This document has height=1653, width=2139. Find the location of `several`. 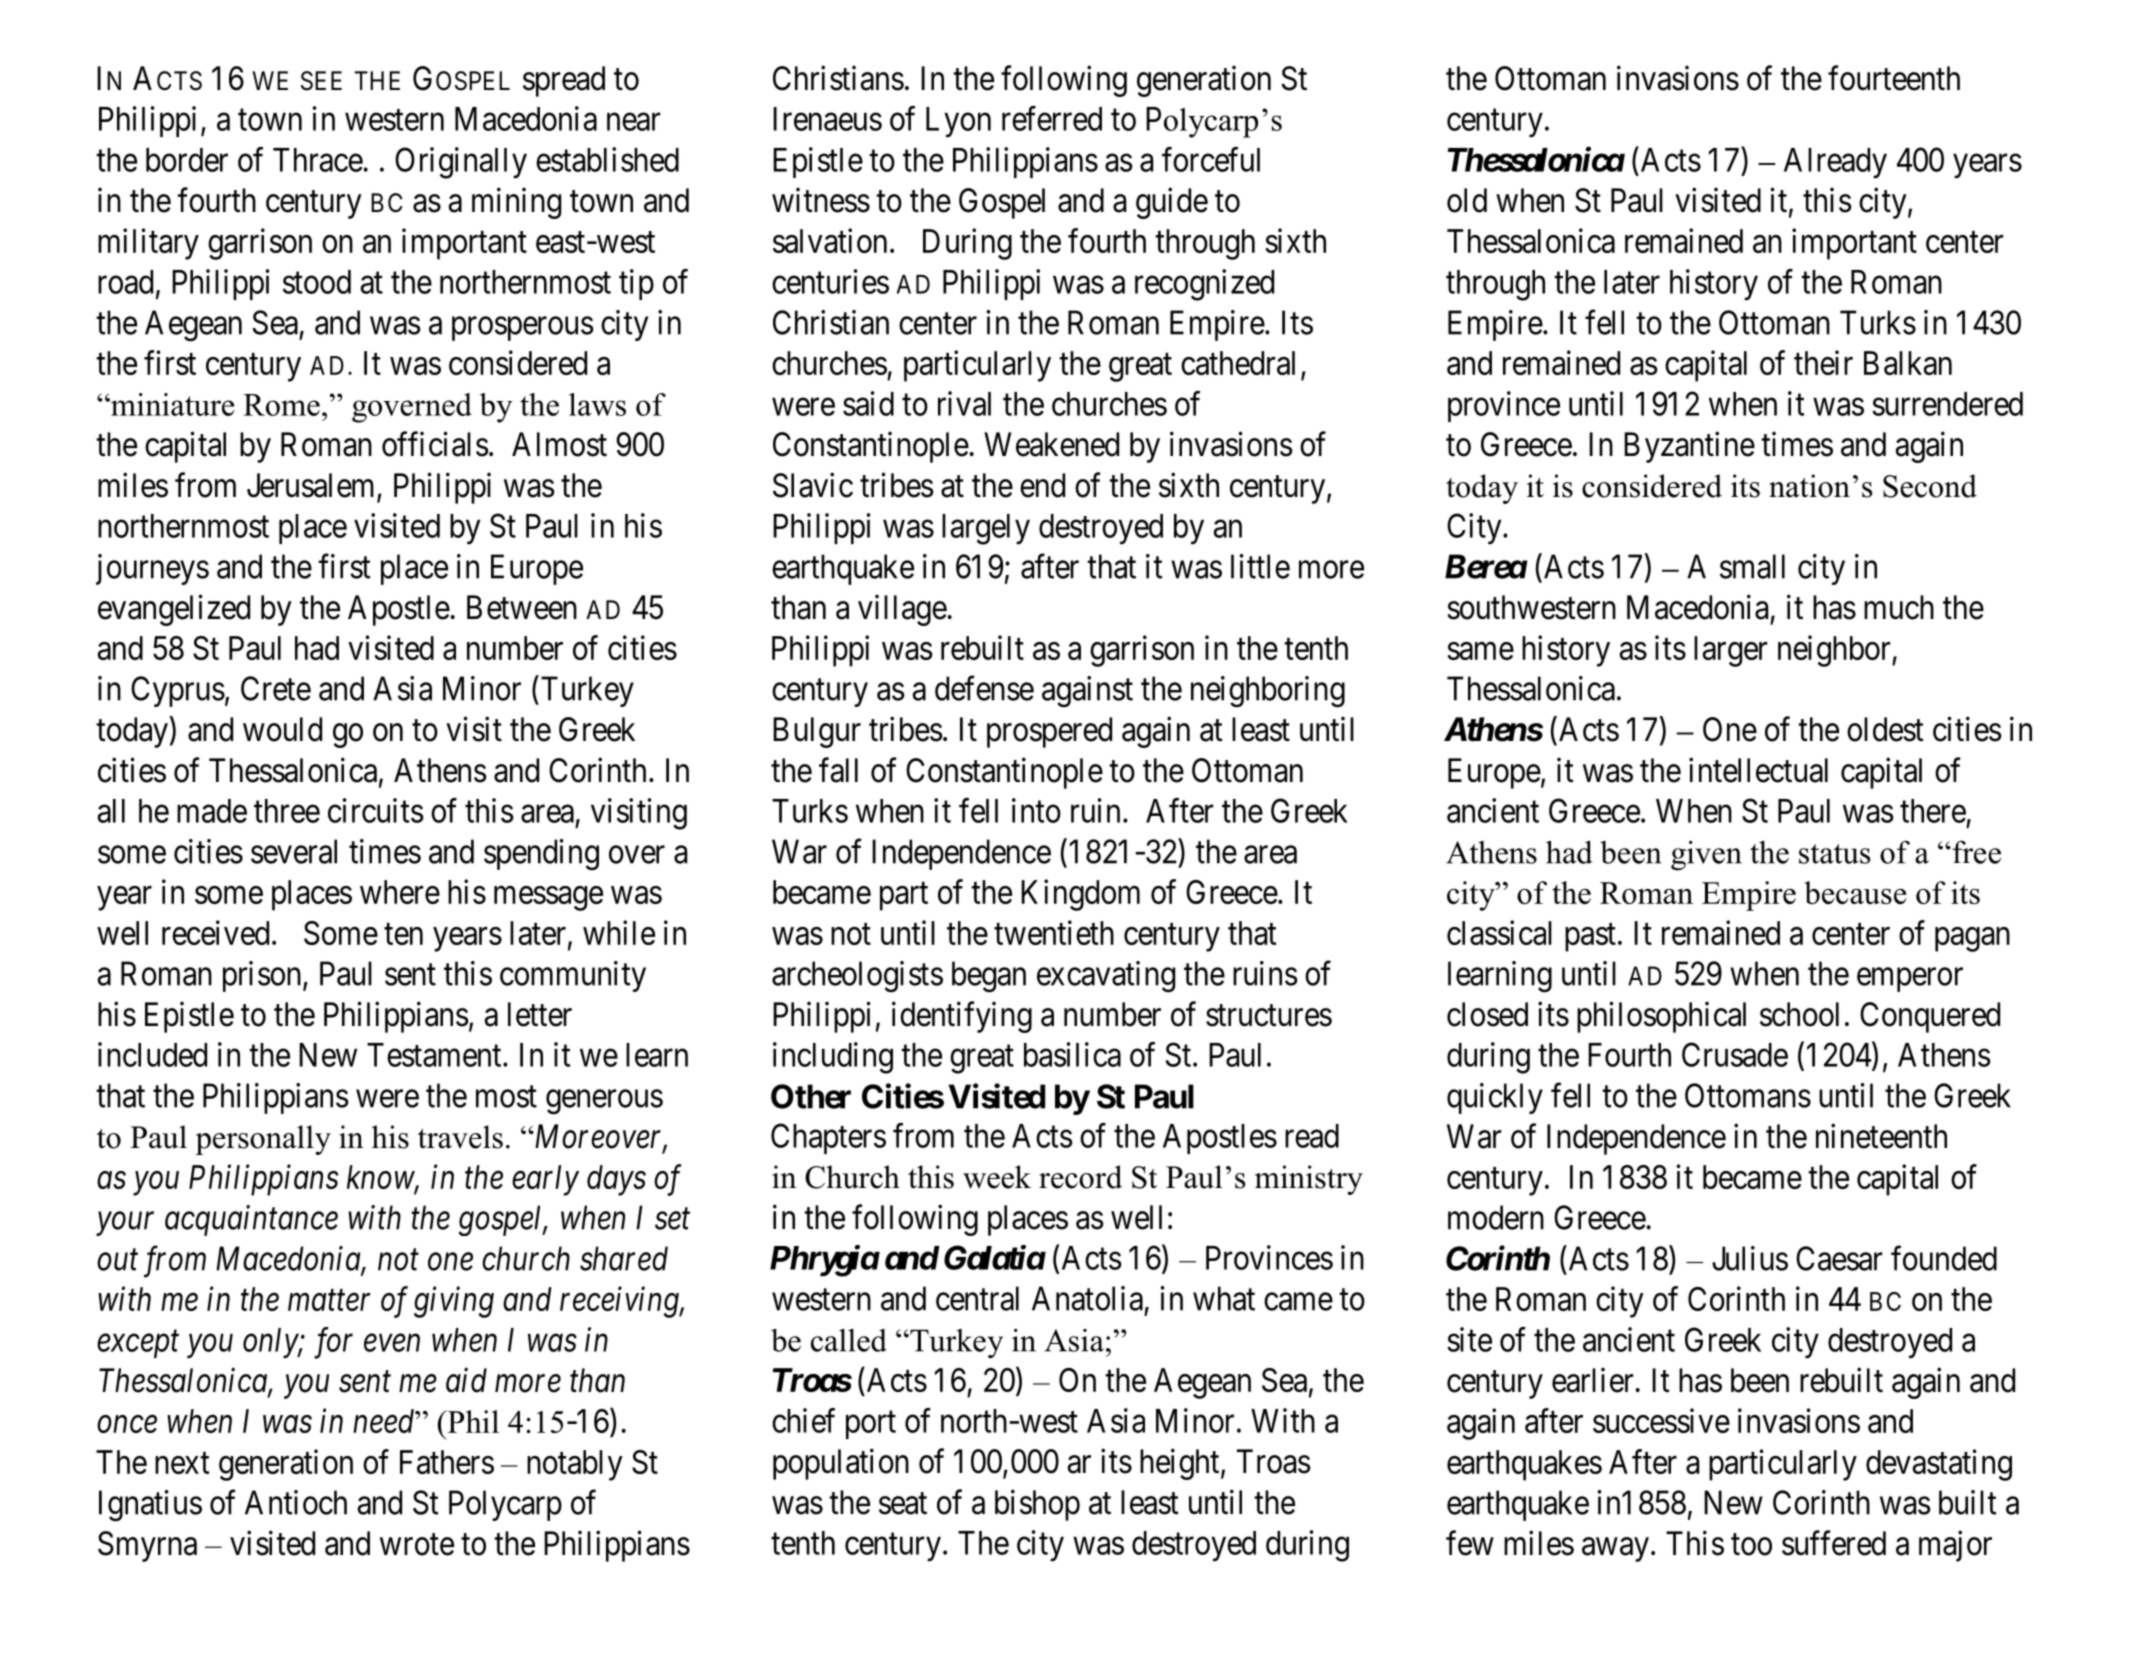

several is located at coordinates (294, 851).
